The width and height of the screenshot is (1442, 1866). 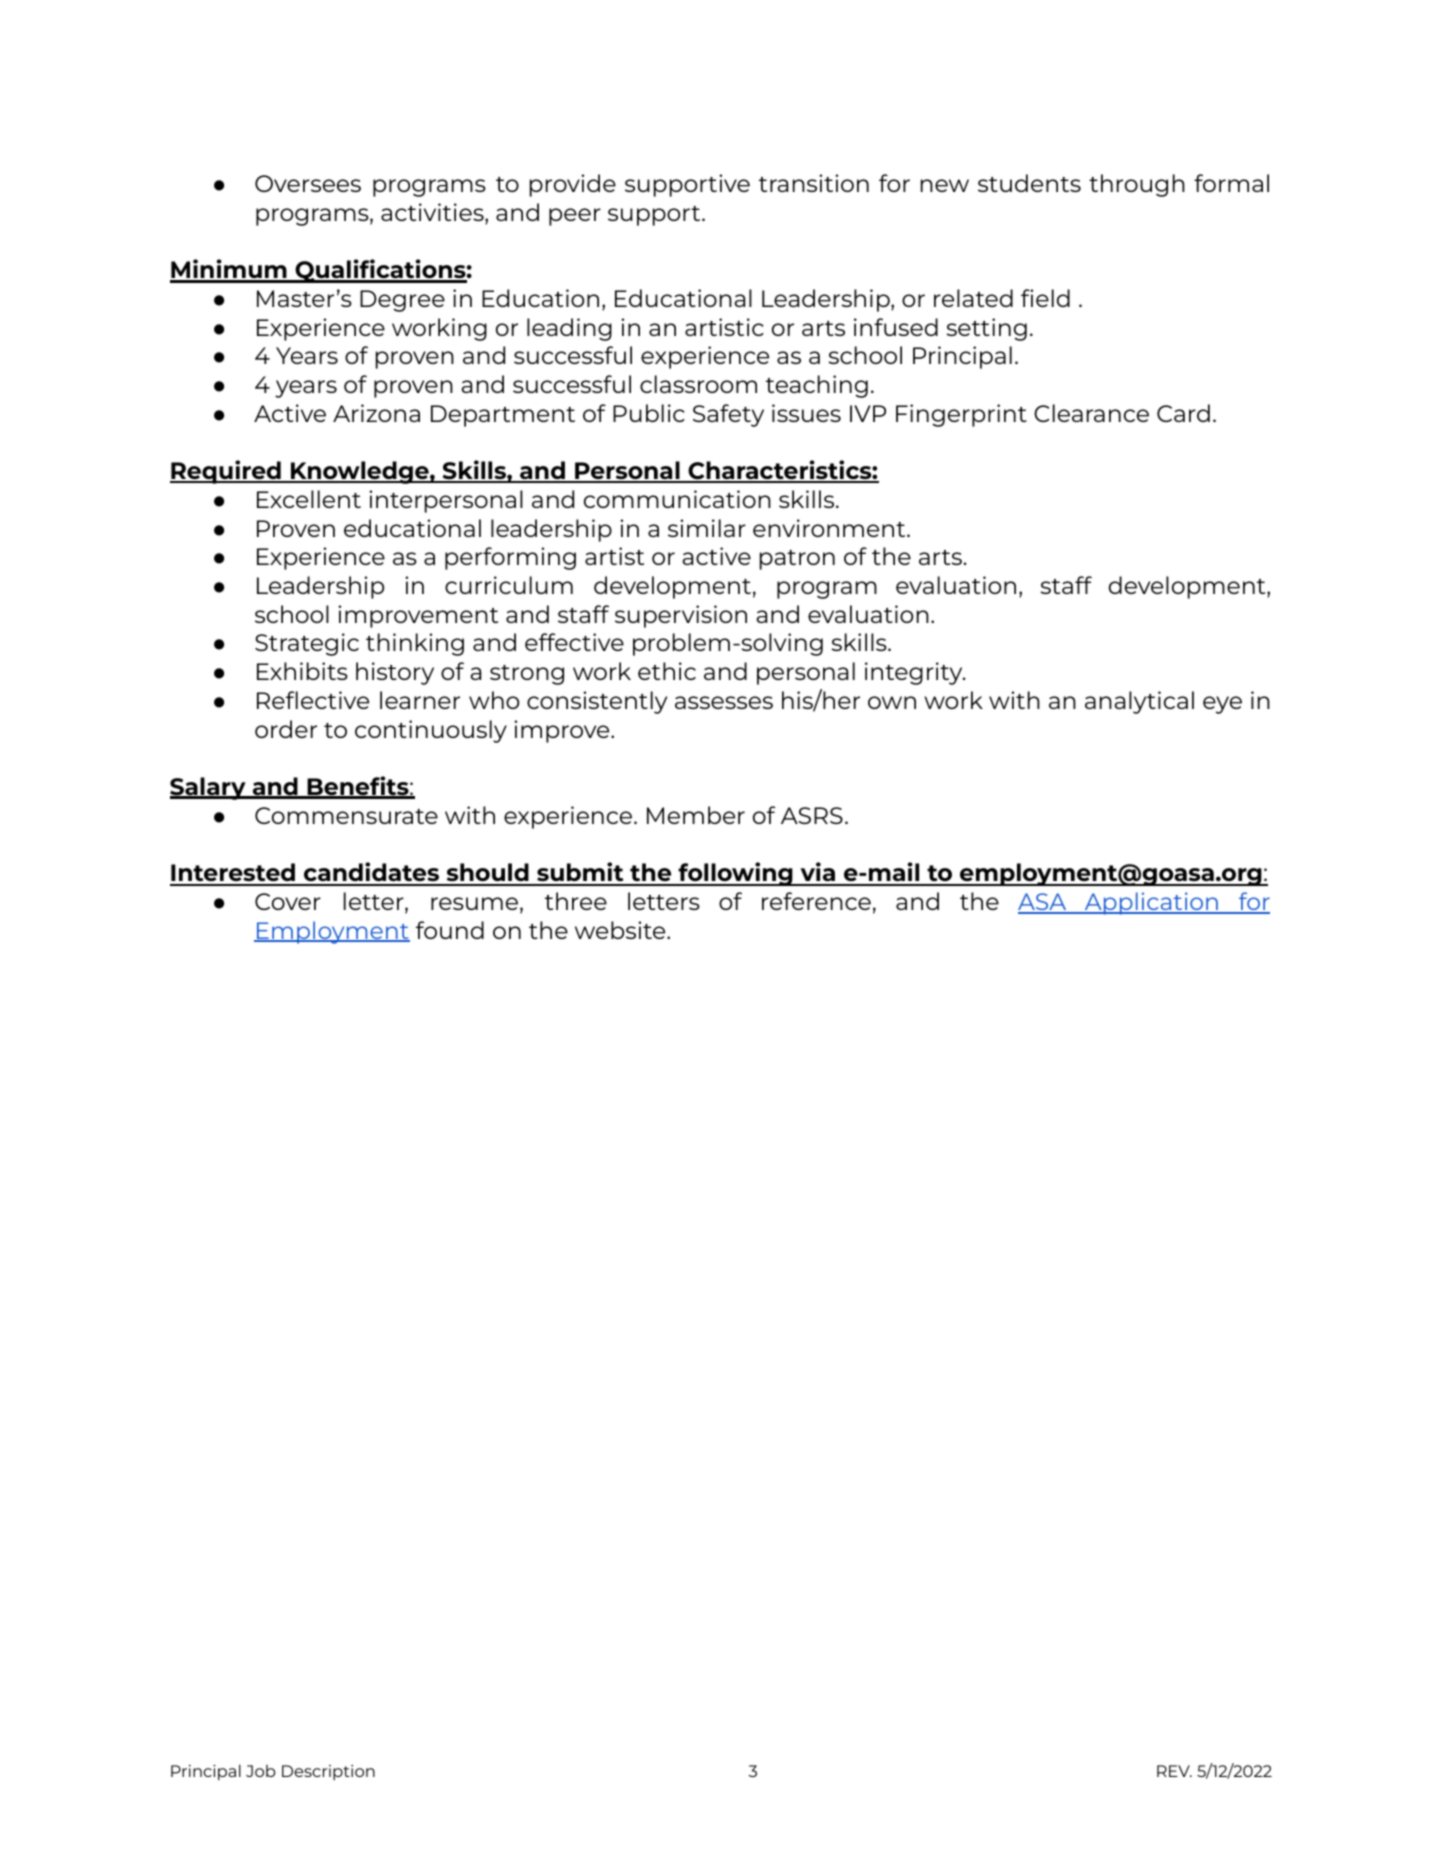 What do you see at coordinates (814, 183) in the screenshot?
I see `transition` at bounding box center [814, 183].
